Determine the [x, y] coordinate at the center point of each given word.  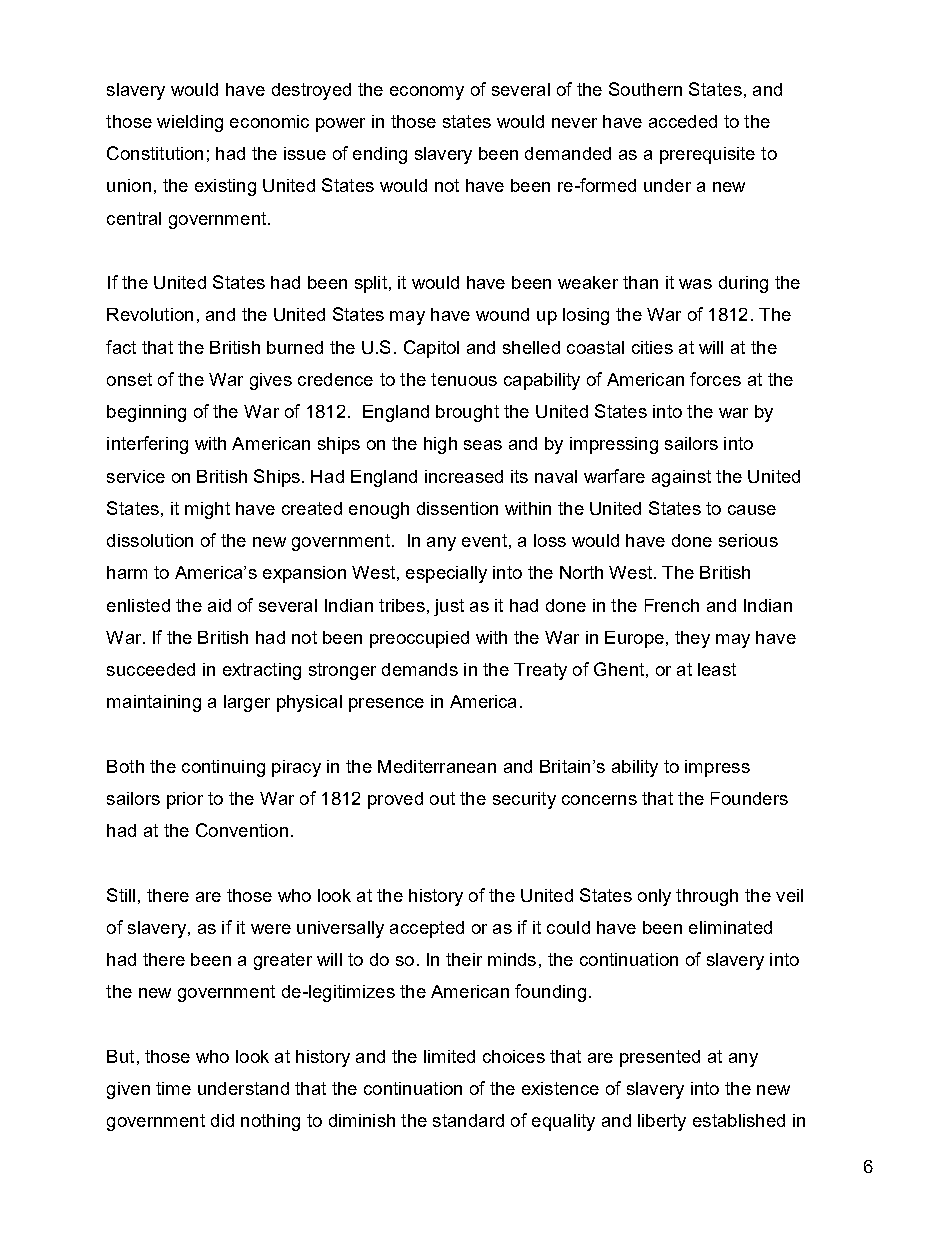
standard [468, 1120]
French [672, 605]
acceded [683, 121]
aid [219, 605]
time [173, 1088]
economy [427, 93]
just [449, 607]
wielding [190, 123]
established [739, 1120]
